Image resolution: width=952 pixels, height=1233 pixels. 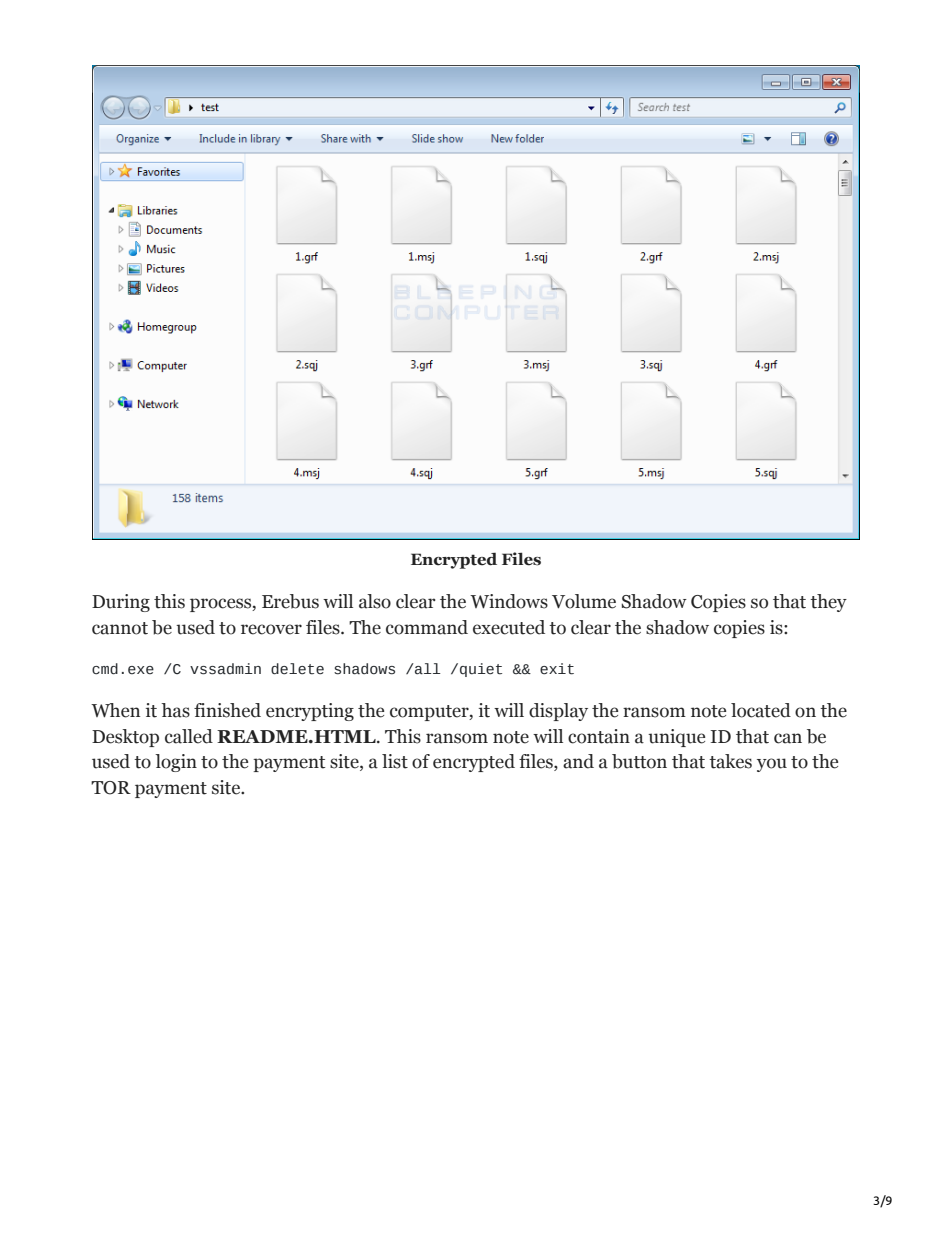 What do you see at coordinates (558, 712) in the document?
I see `display` at bounding box center [558, 712].
